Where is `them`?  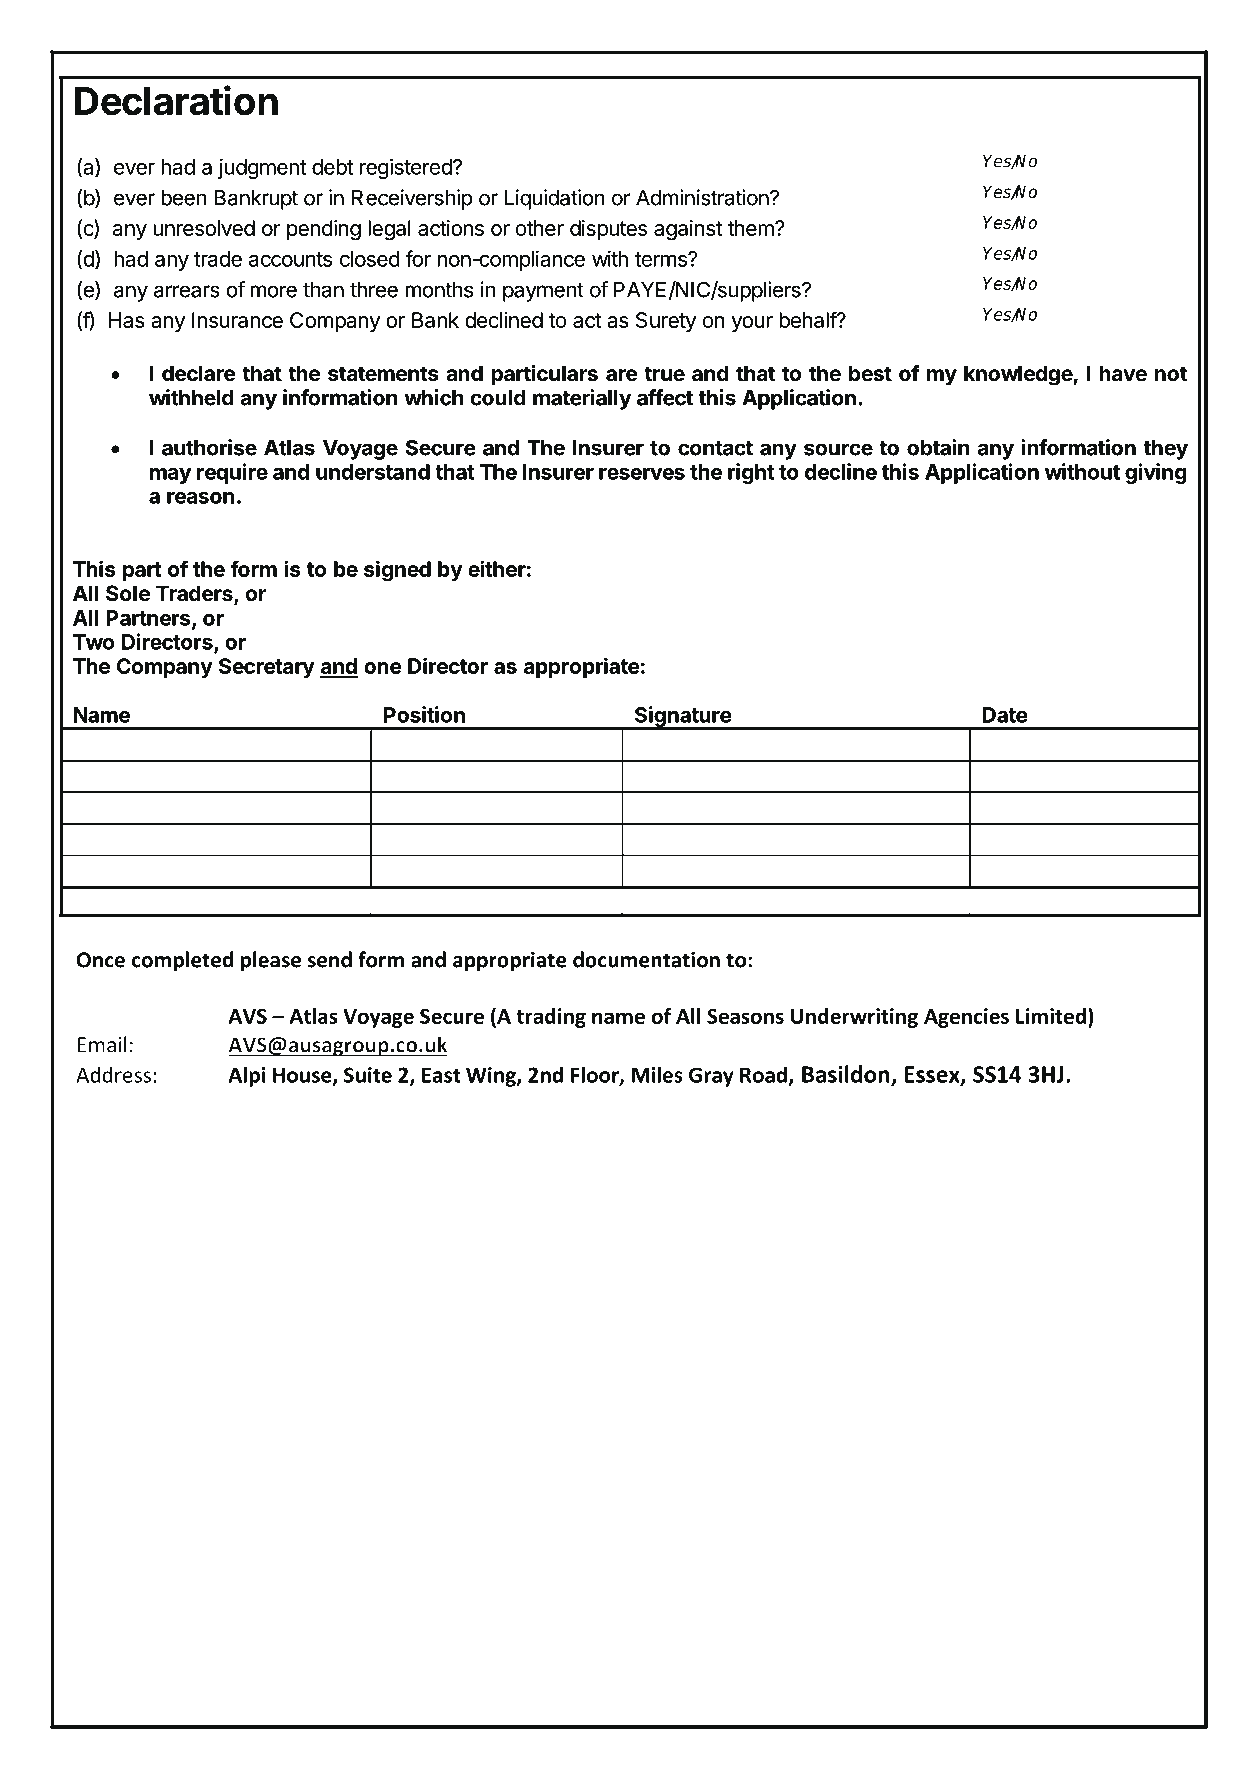 them is located at coordinates (752, 228).
